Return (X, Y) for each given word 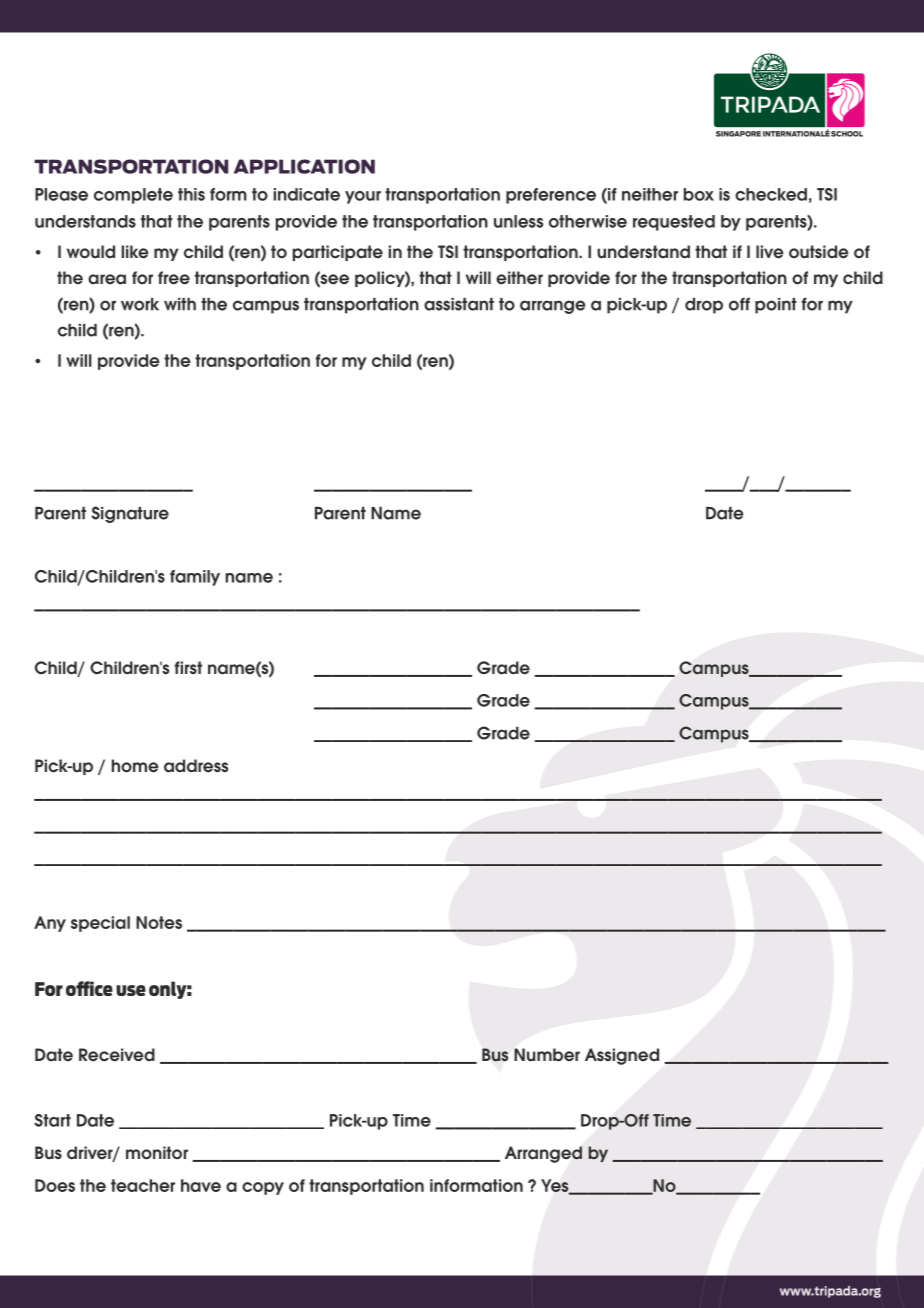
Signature (130, 514)
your (363, 197)
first (188, 668)
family (195, 578)
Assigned (622, 1056)
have (201, 1185)
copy (263, 1188)
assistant (459, 304)
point (776, 306)
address (196, 766)
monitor (157, 1153)
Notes (159, 922)
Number (547, 1055)
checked (771, 194)
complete (133, 196)
